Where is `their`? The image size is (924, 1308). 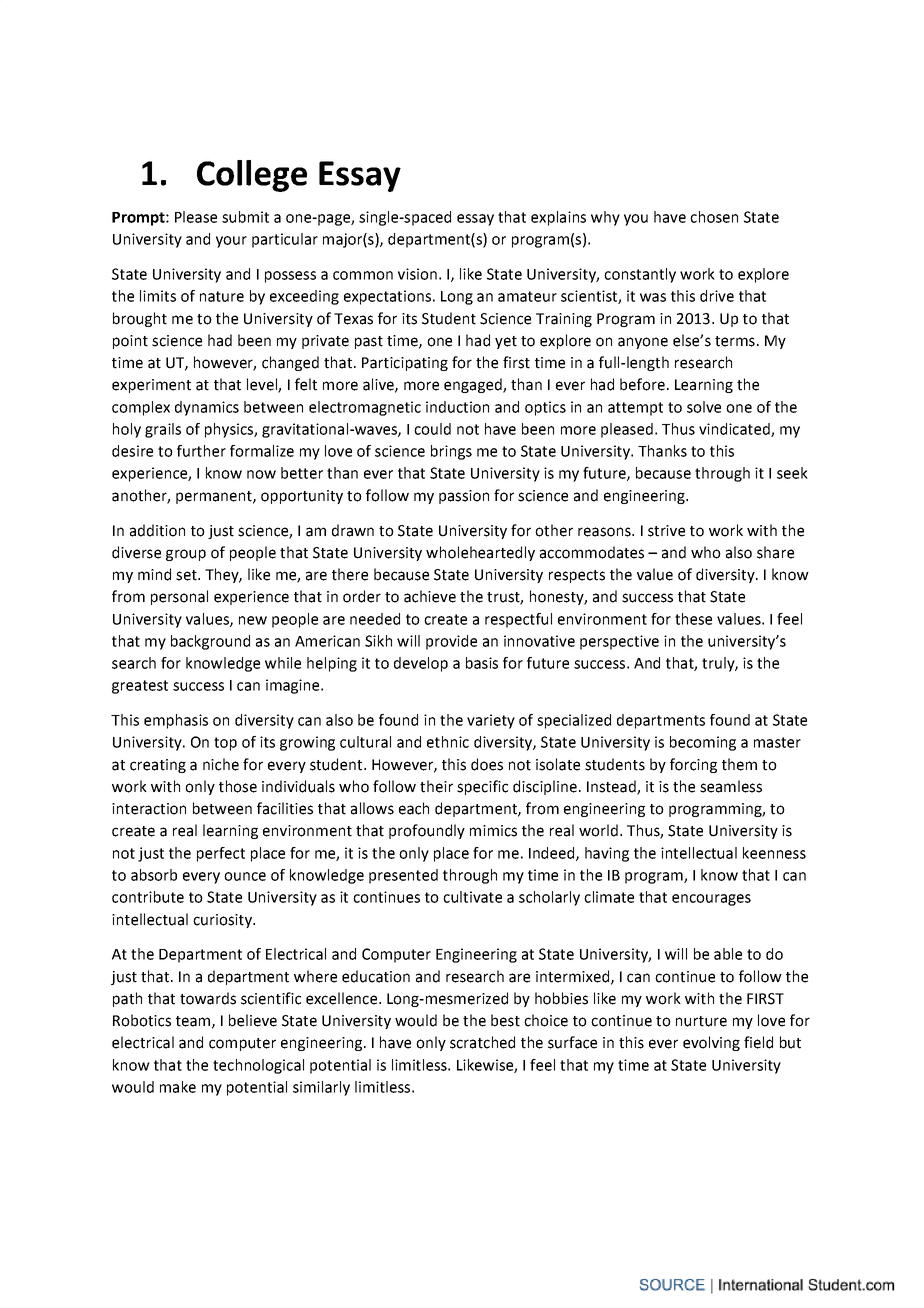 their is located at coordinates (436, 786).
